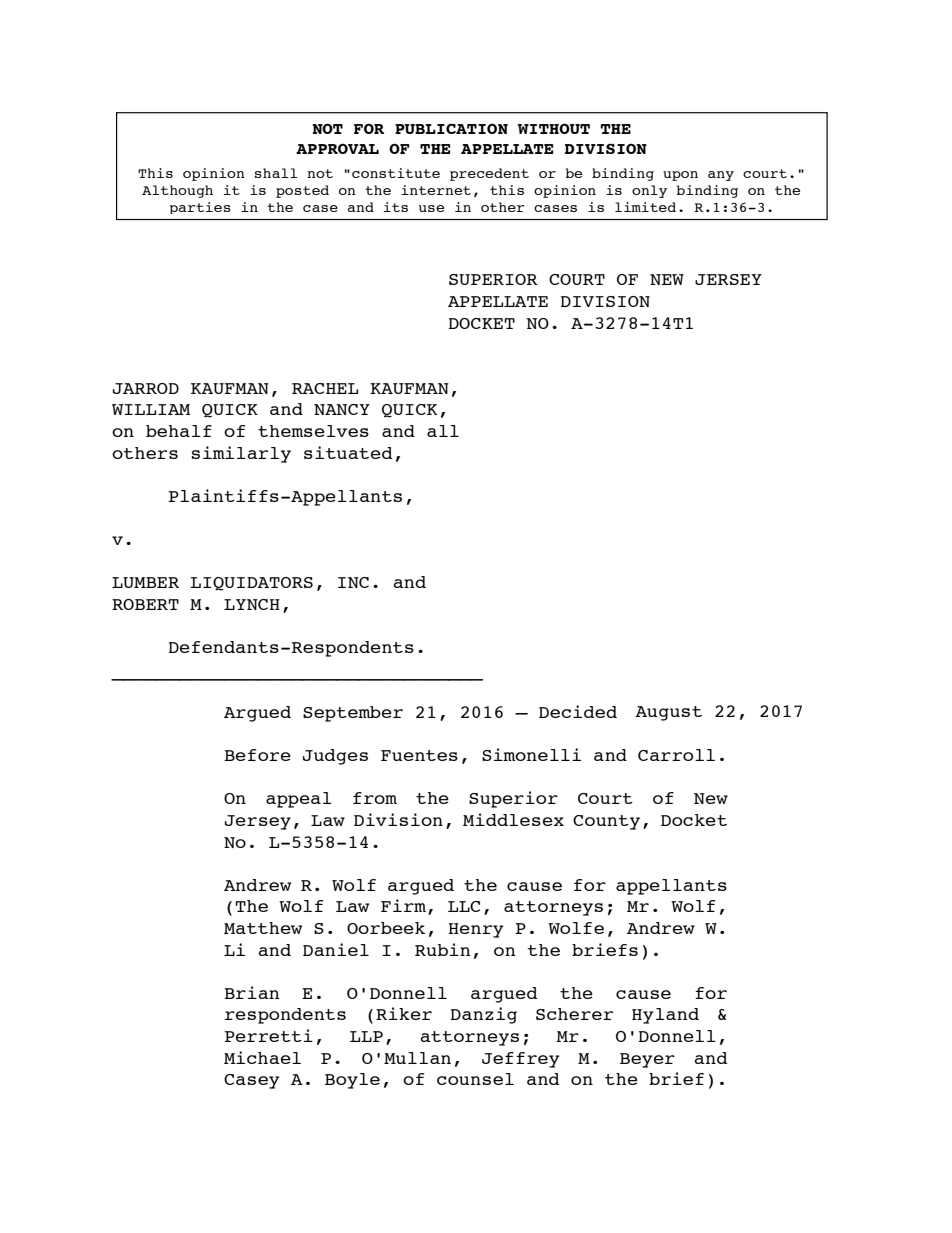 This page has width=952, height=1233. Describe the element at coordinates (647, 1060) in the page. I see `Beyer` at that location.
